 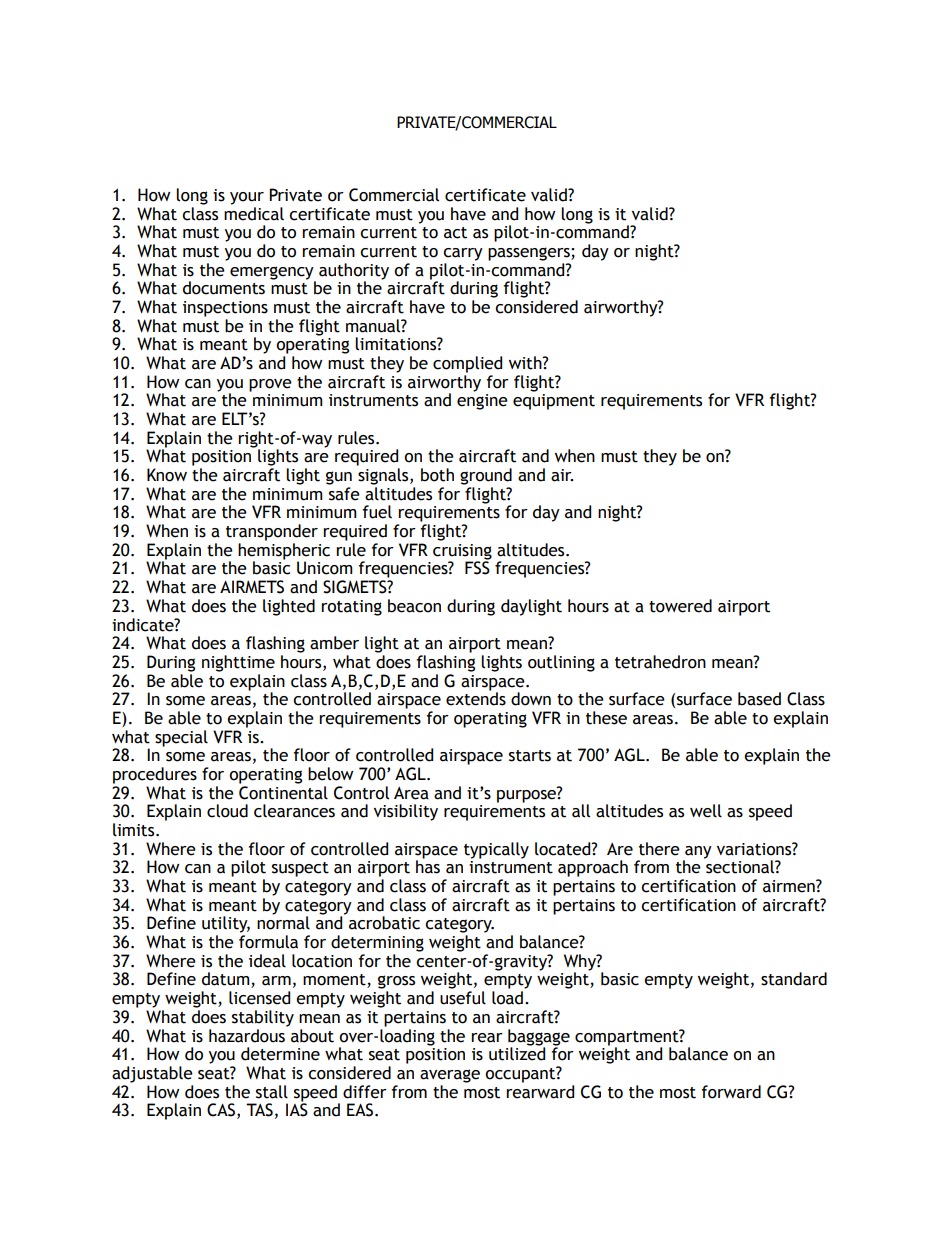 I want to click on average, so click(x=450, y=1076).
